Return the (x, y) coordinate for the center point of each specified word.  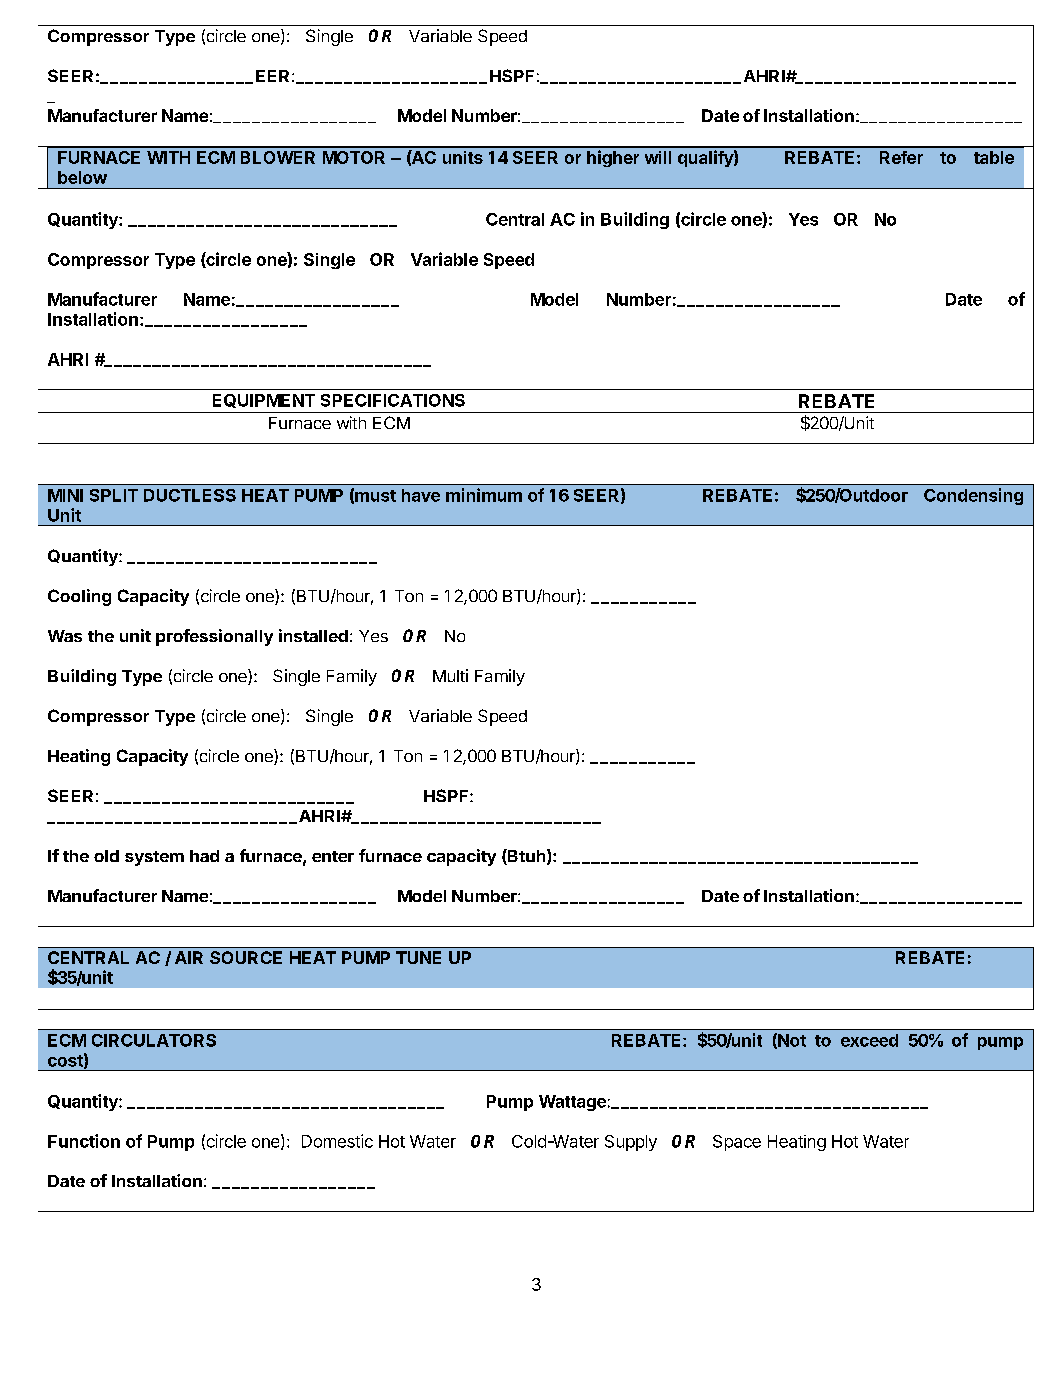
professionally (214, 637)
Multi (450, 675)
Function (84, 1141)
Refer (901, 157)
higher (613, 158)
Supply (631, 1143)
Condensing (973, 496)
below (82, 177)
